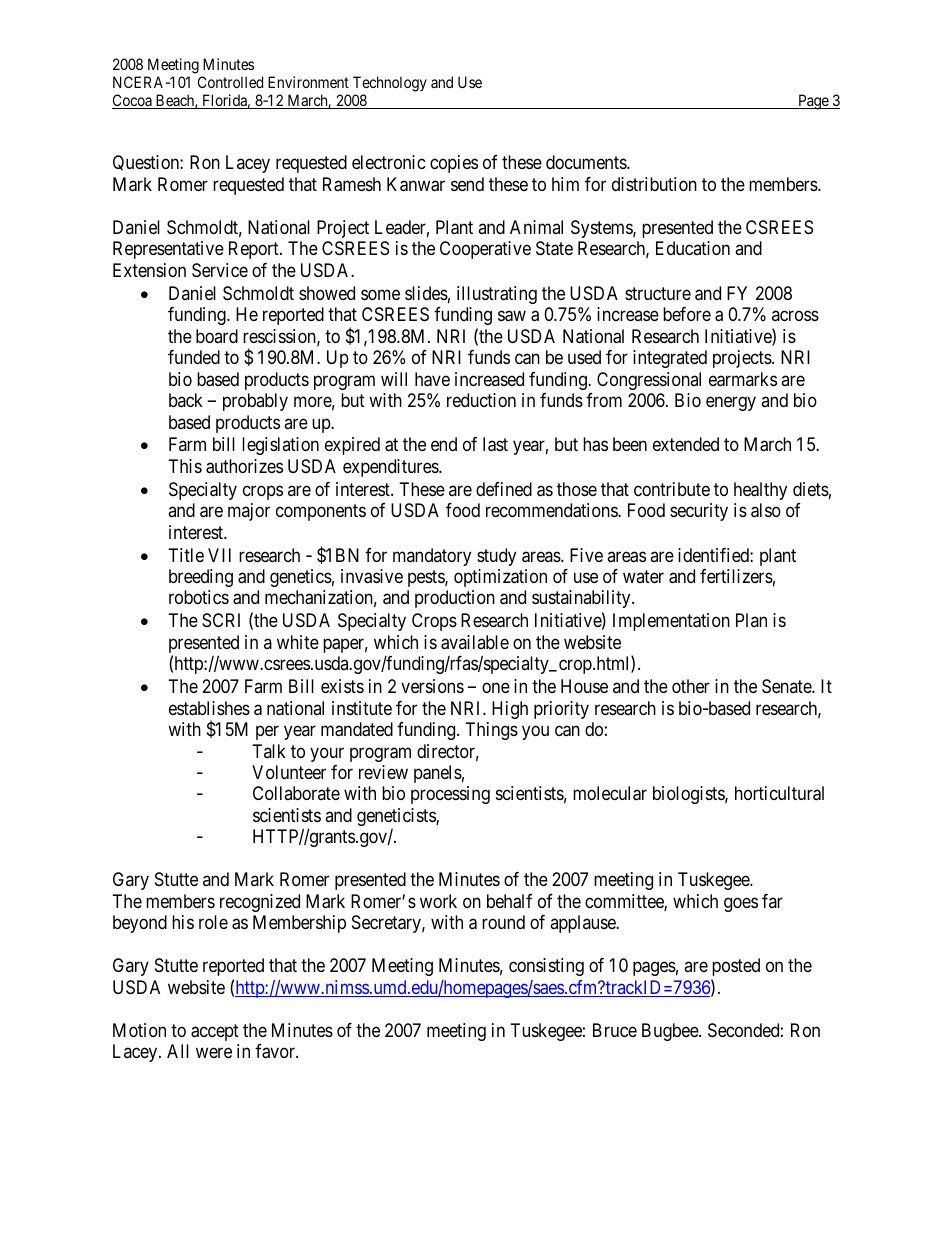 This document has height=1233, width=952. What do you see at coordinates (217, 336) in the document?
I see `board` at bounding box center [217, 336].
